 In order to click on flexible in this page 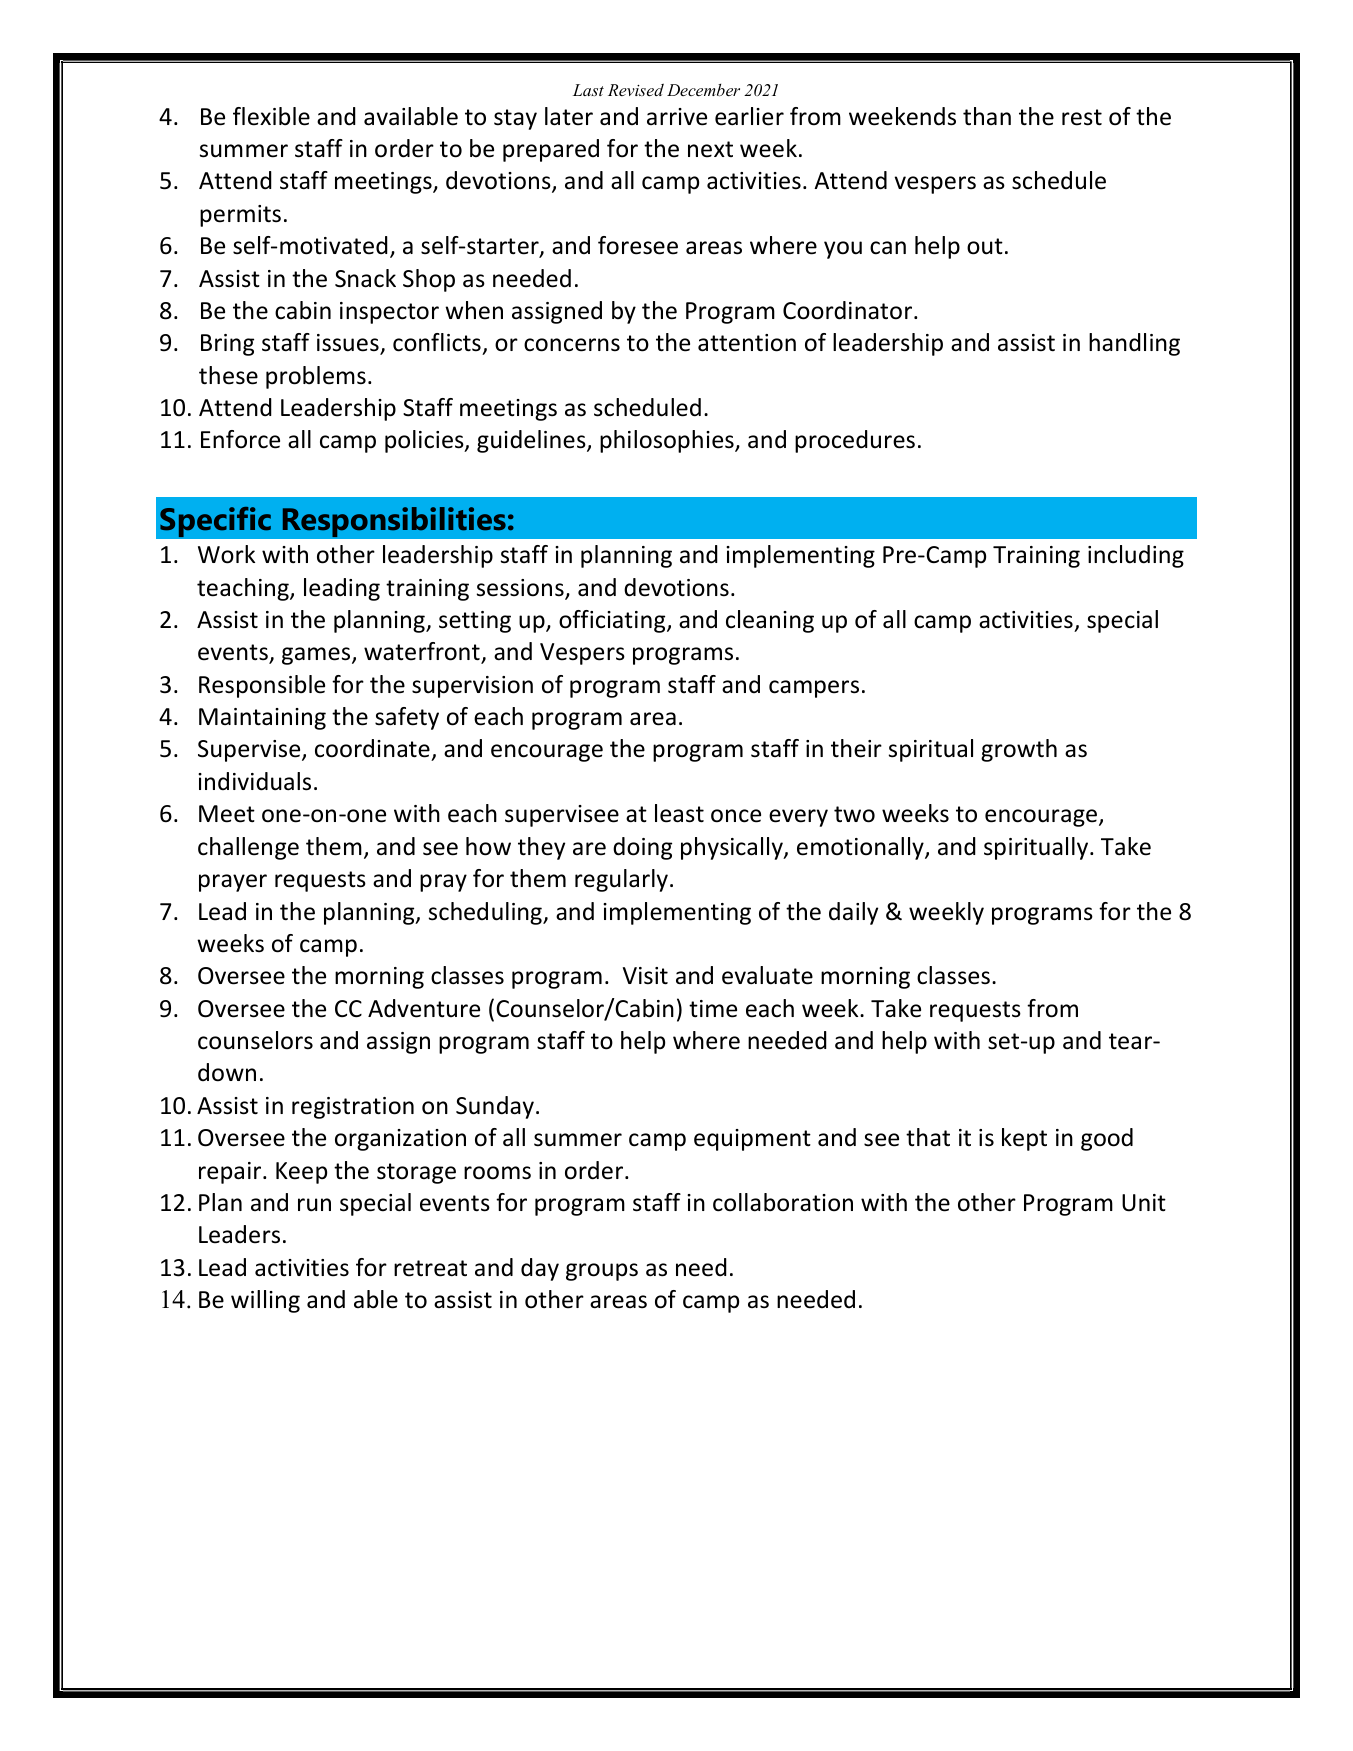, I will do `click(271, 116)`.
